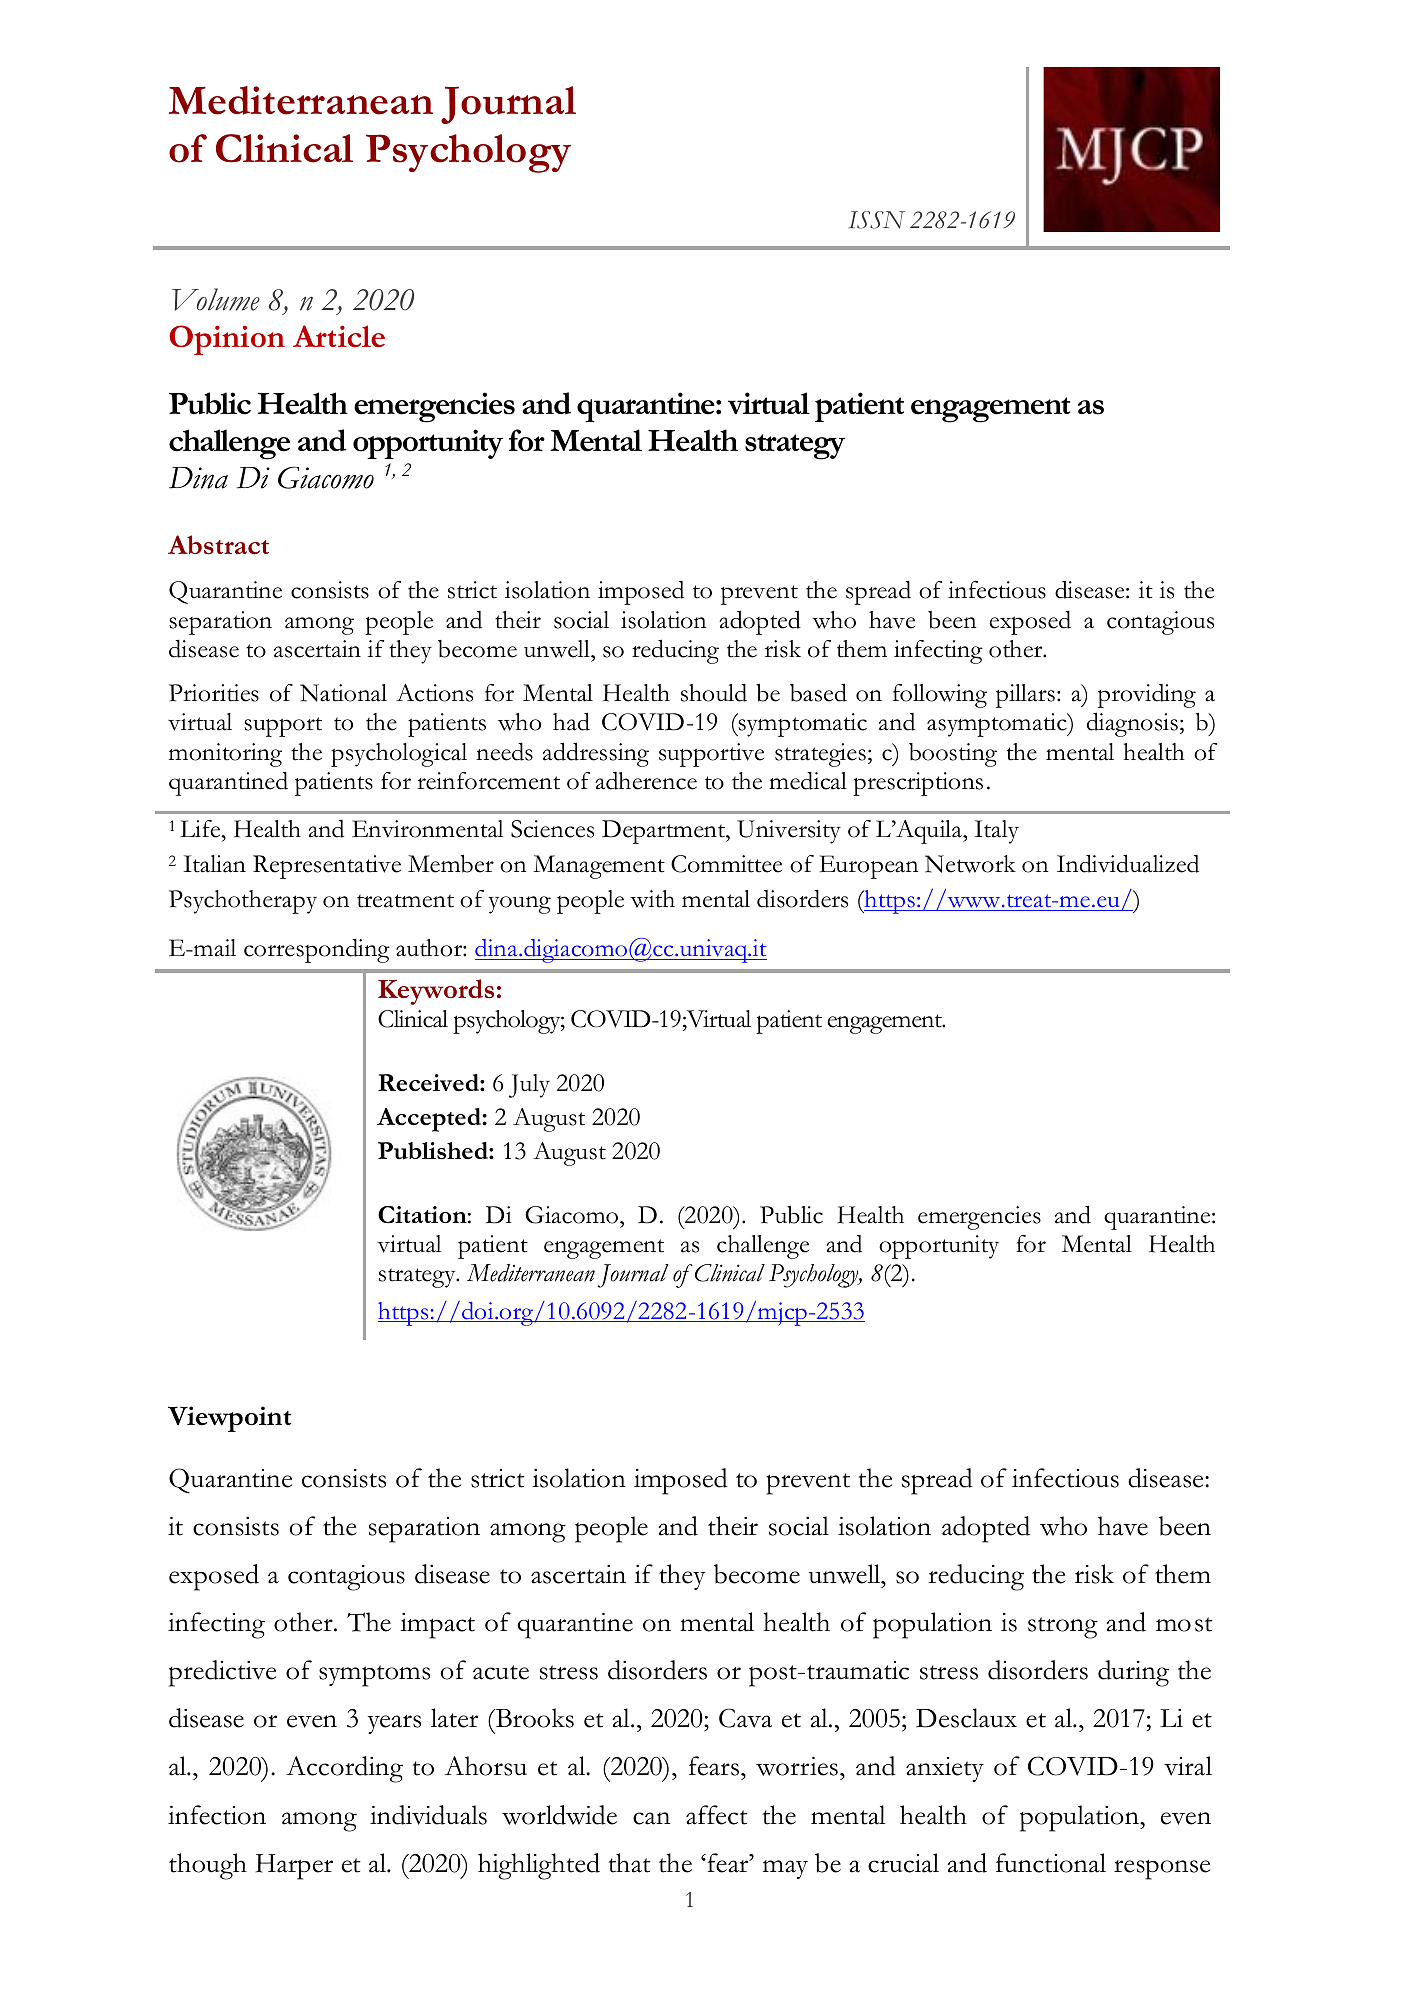 This document has height=2000, width=1414. What do you see at coordinates (646, 781) in the document?
I see `adherence` at bounding box center [646, 781].
